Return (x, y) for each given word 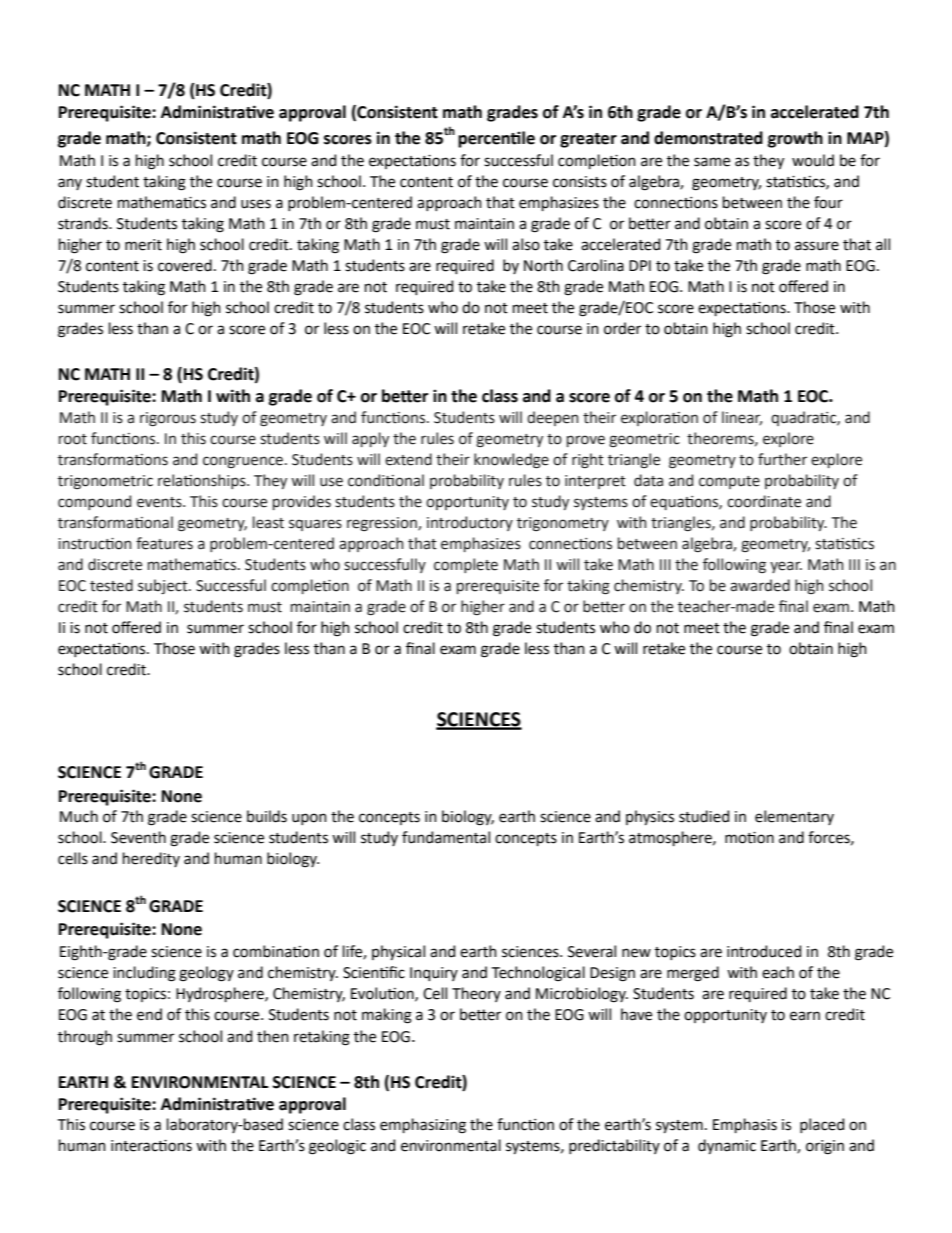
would (813, 160)
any (70, 184)
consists (580, 182)
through (85, 1038)
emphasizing (423, 1126)
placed (822, 1125)
